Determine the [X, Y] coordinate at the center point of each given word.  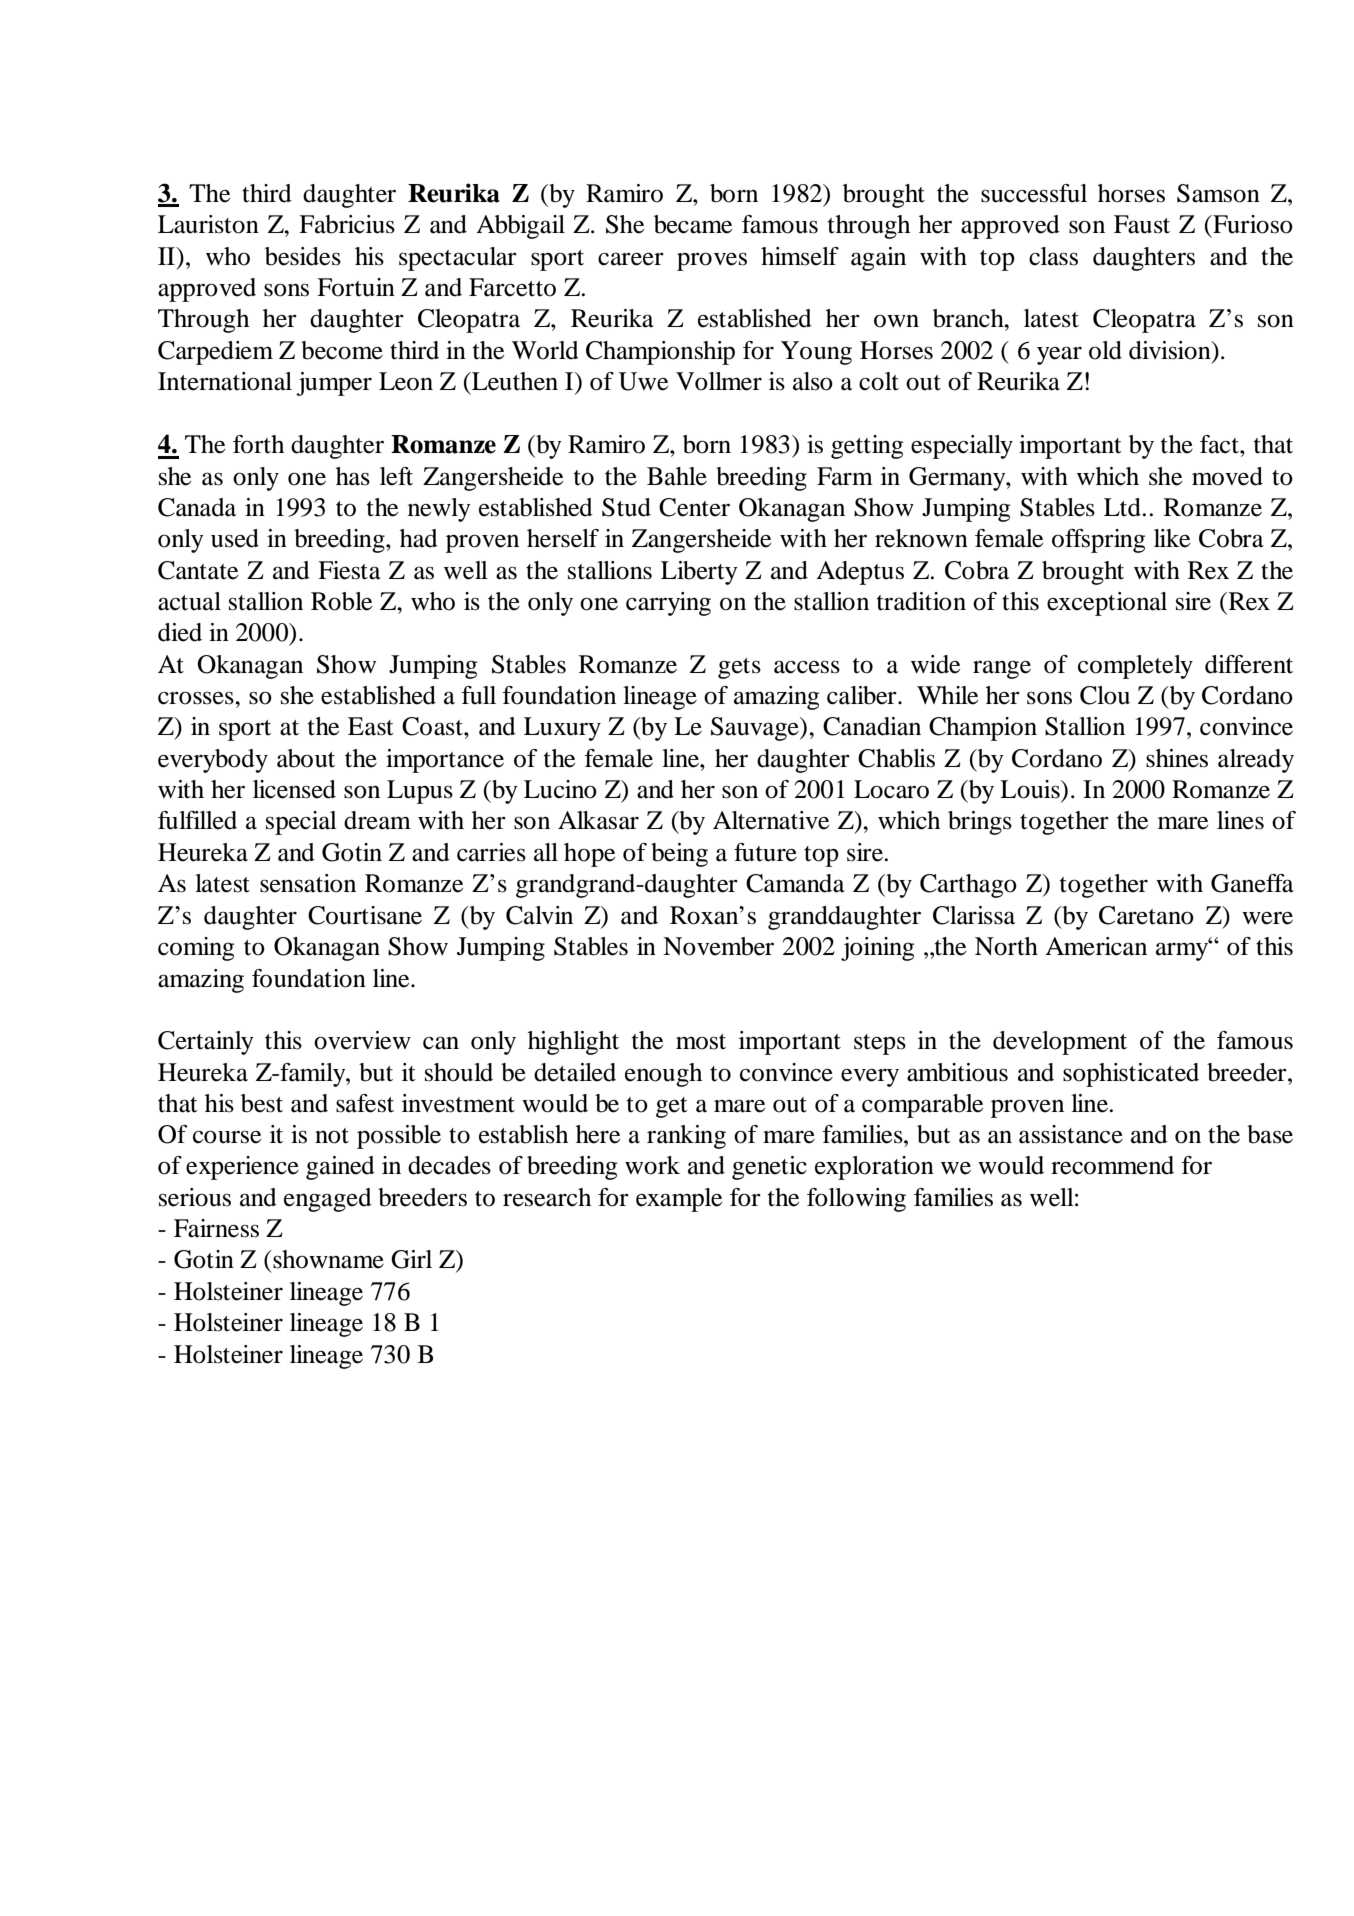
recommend [1112, 1165]
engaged [328, 1200]
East [371, 726]
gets [739, 668]
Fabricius [347, 224]
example [679, 1200]
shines [1177, 758]
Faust [1142, 224]
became [693, 224]
